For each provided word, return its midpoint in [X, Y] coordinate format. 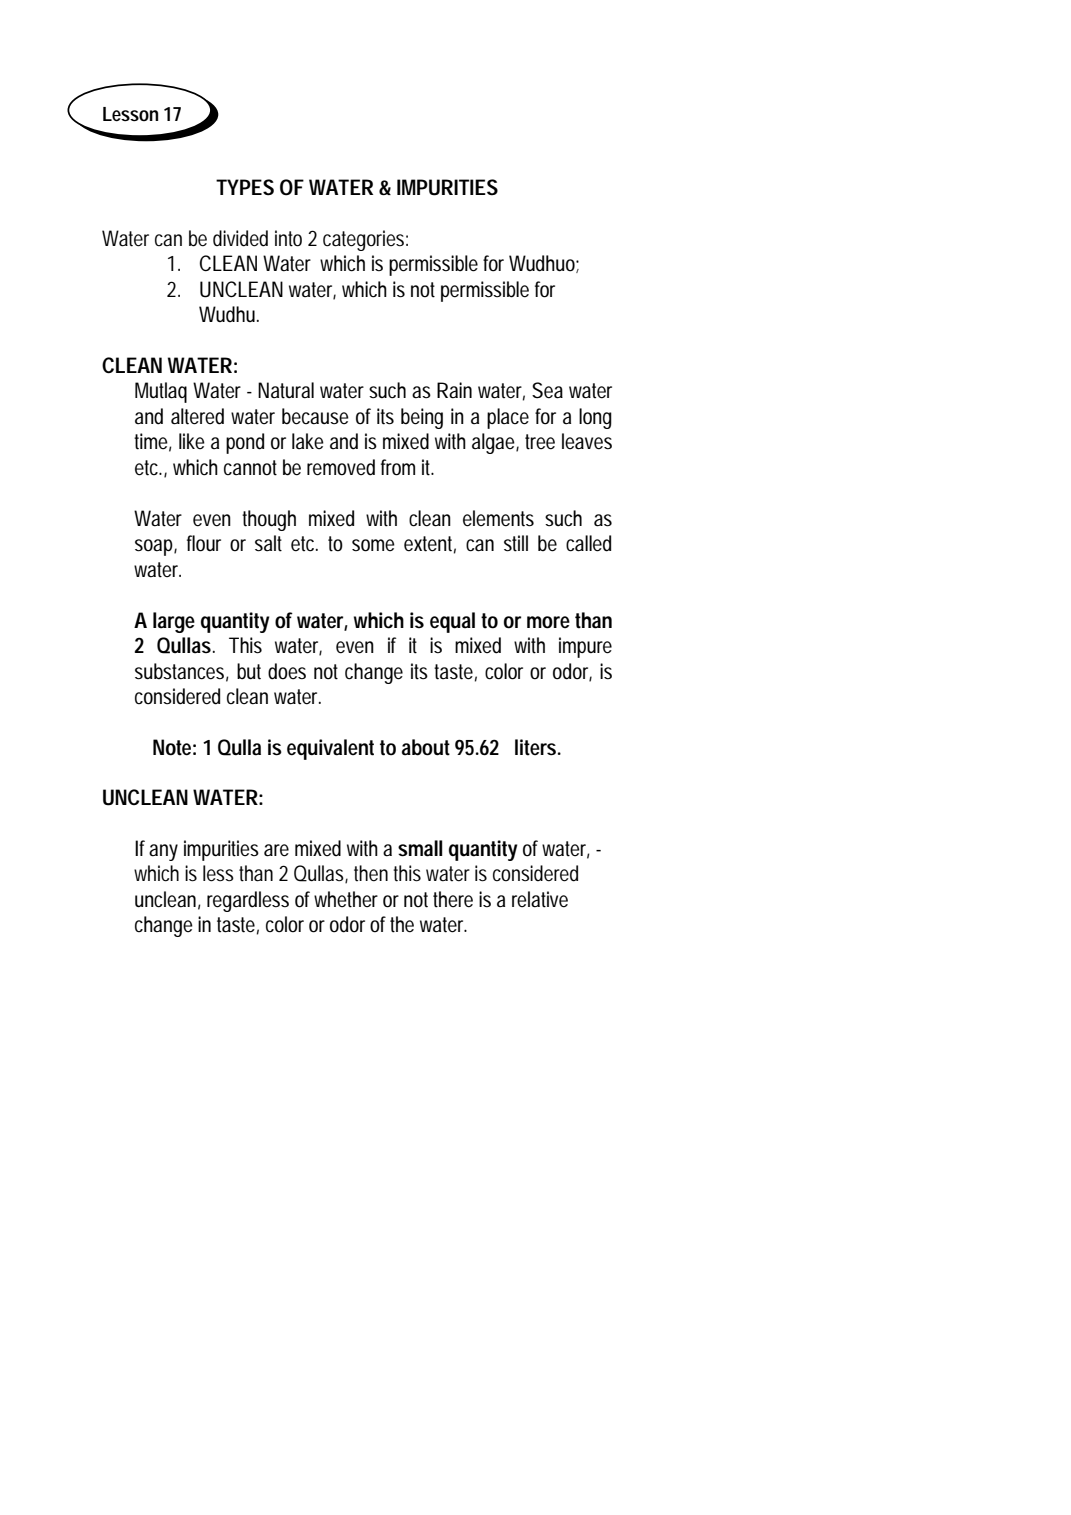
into [288, 238]
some [373, 545]
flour [204, 543]
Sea [547, 390]
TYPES [245, 187]
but [249, 671]
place [508, 418]
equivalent [330, 749]
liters [535, 747]
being [422, 418]
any [163, 852]
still [516, 543]
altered [197, 416]
